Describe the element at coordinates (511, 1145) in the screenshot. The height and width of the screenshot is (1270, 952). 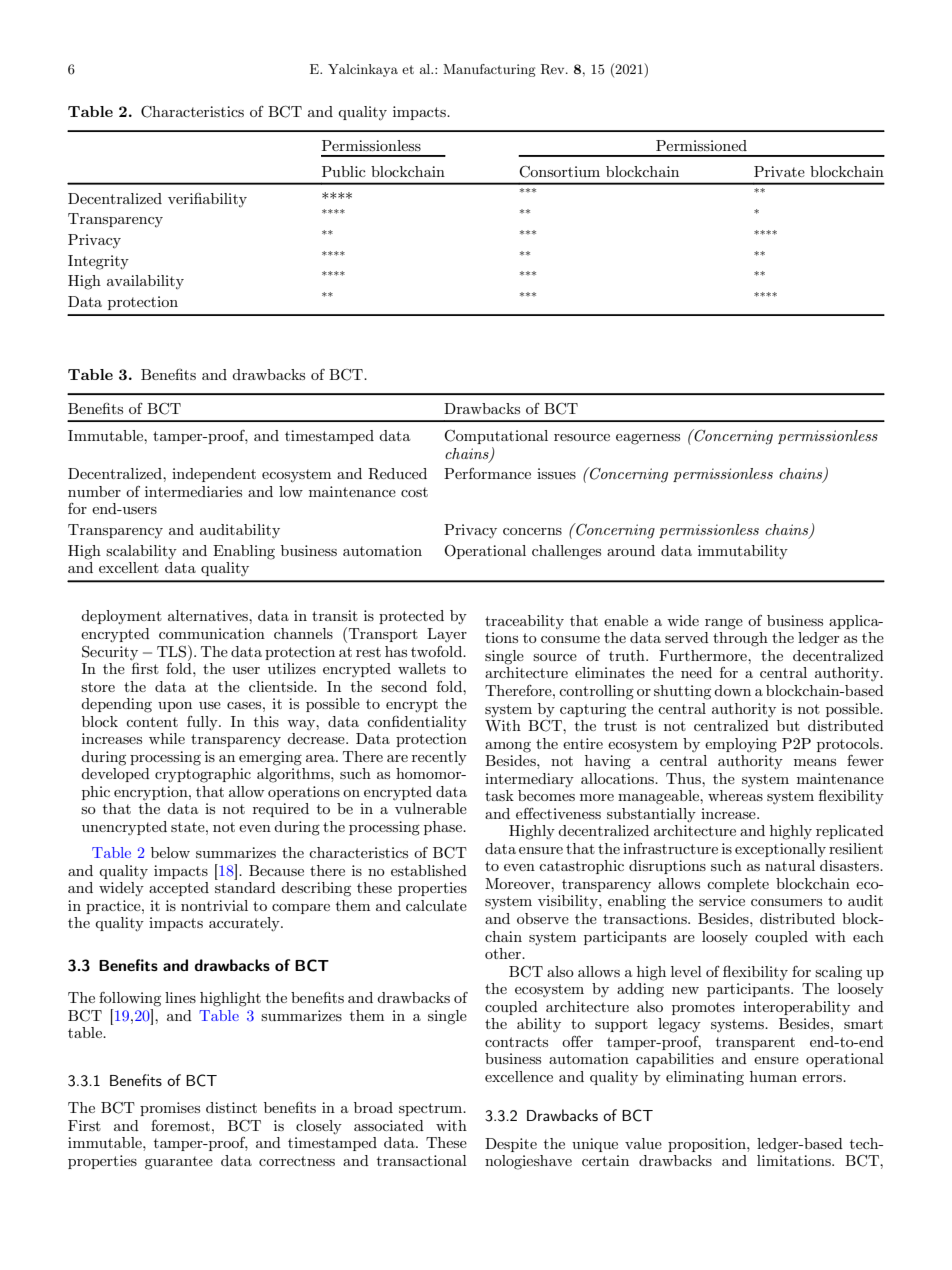
I see `Despite` at that location.
